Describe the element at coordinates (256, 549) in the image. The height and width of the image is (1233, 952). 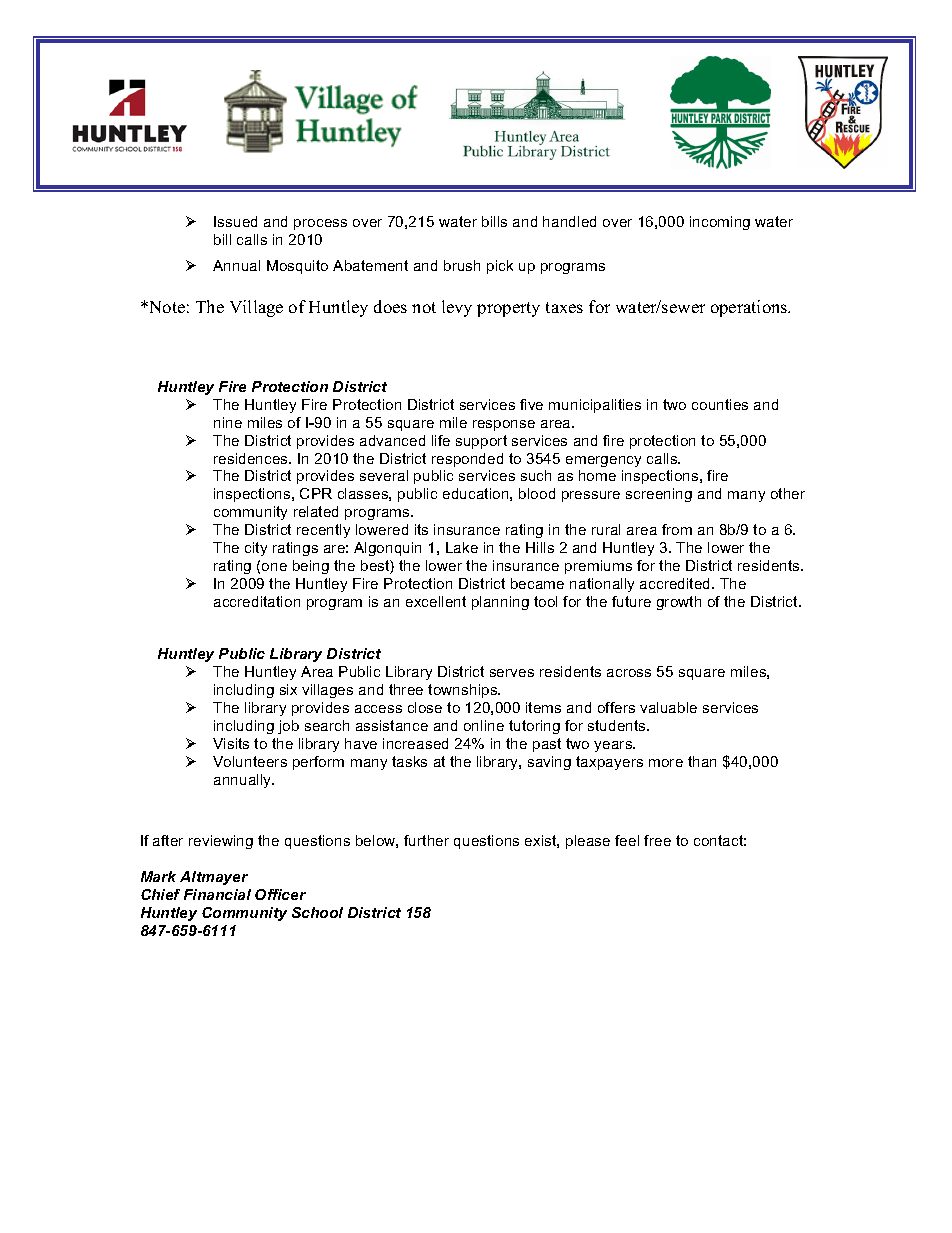
I see `city` at that location.
